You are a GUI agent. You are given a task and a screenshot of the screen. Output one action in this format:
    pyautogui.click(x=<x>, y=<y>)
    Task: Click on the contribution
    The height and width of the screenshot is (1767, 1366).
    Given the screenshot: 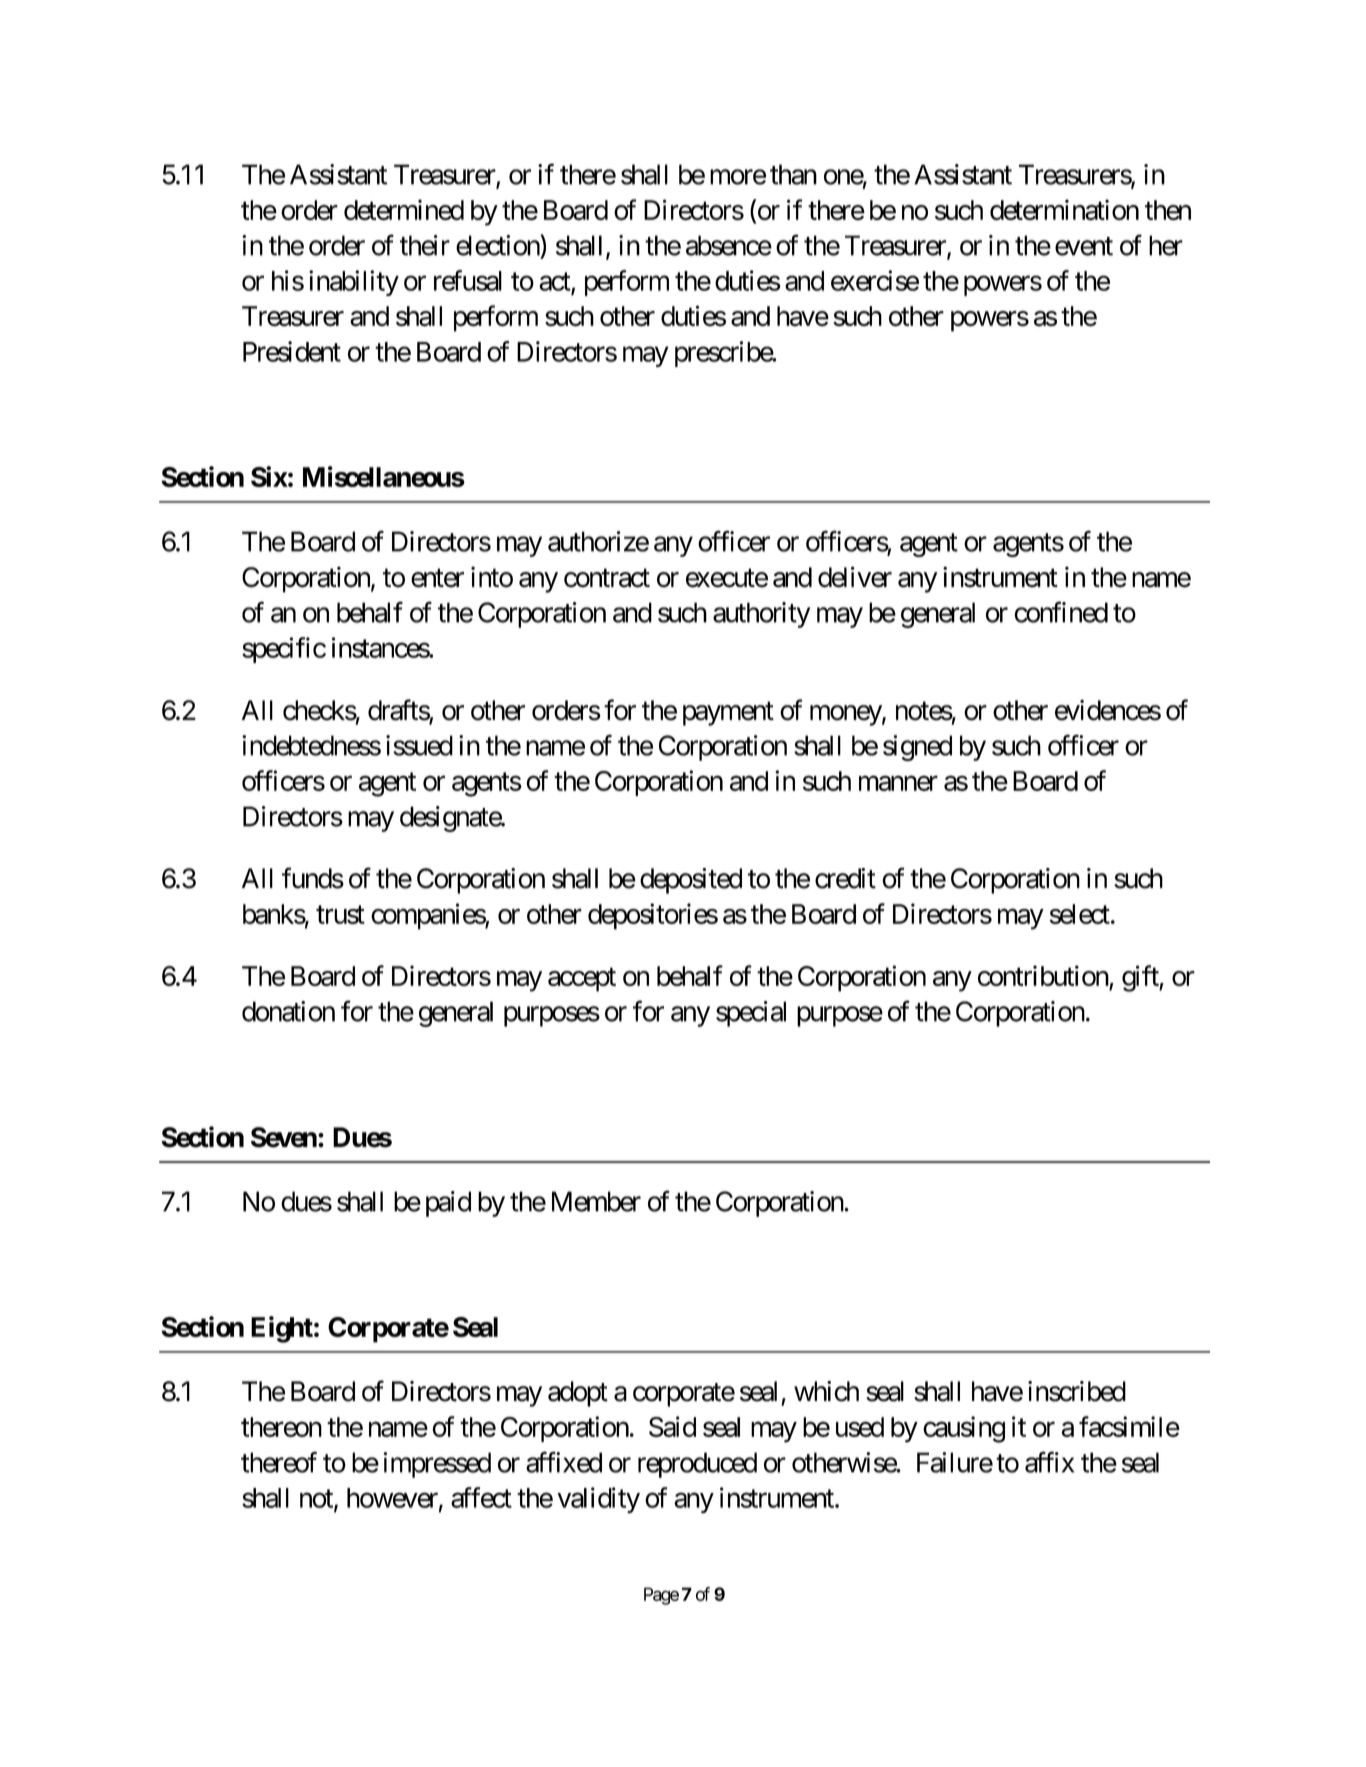 What is the action you would take?
    pyautogui.click(x=1043, y=975)
